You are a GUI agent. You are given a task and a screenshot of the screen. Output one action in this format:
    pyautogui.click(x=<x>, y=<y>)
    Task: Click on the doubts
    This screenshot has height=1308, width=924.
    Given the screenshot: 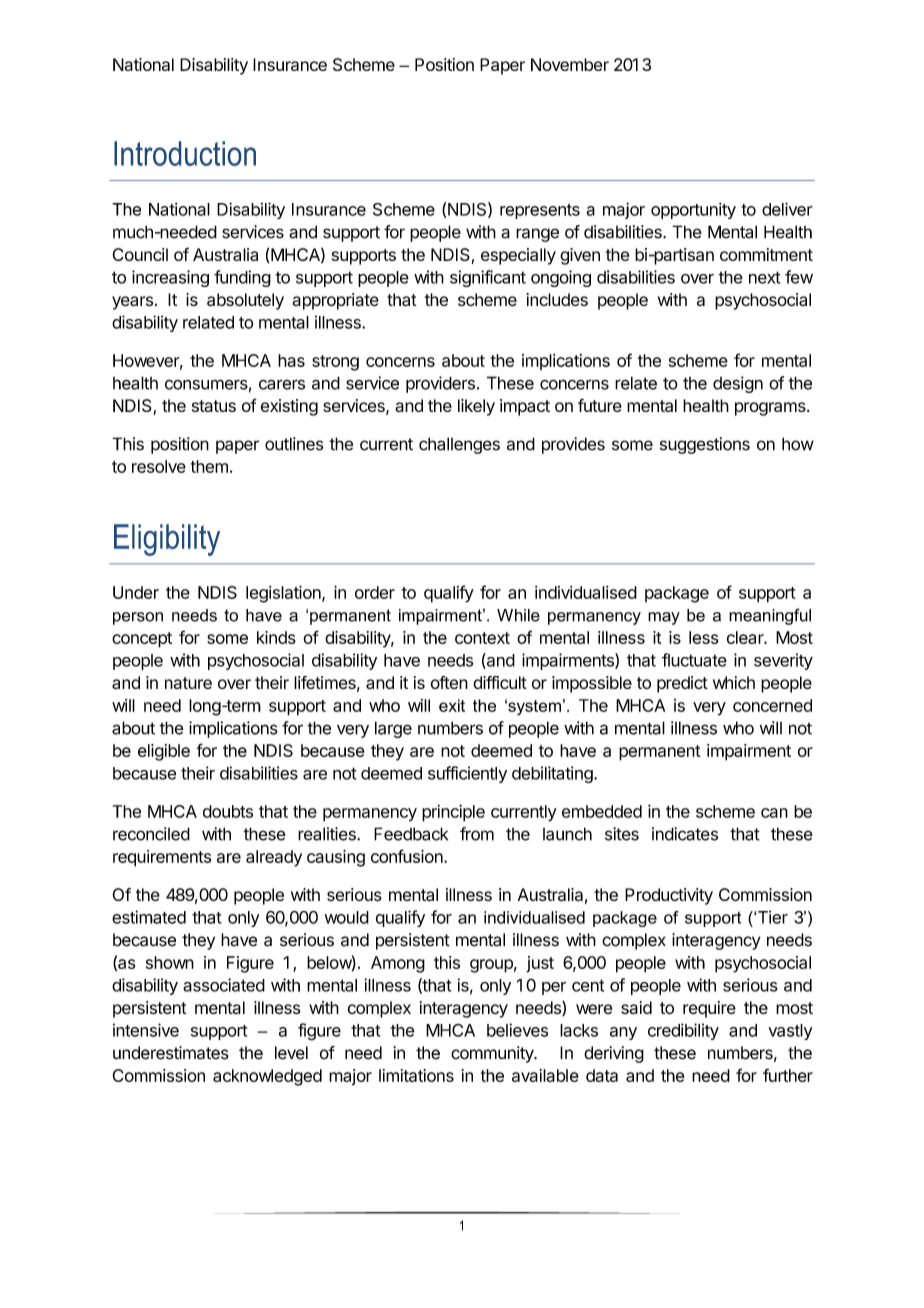 What is the action you would take?
    pyautogui.click(x=228, y=811)
